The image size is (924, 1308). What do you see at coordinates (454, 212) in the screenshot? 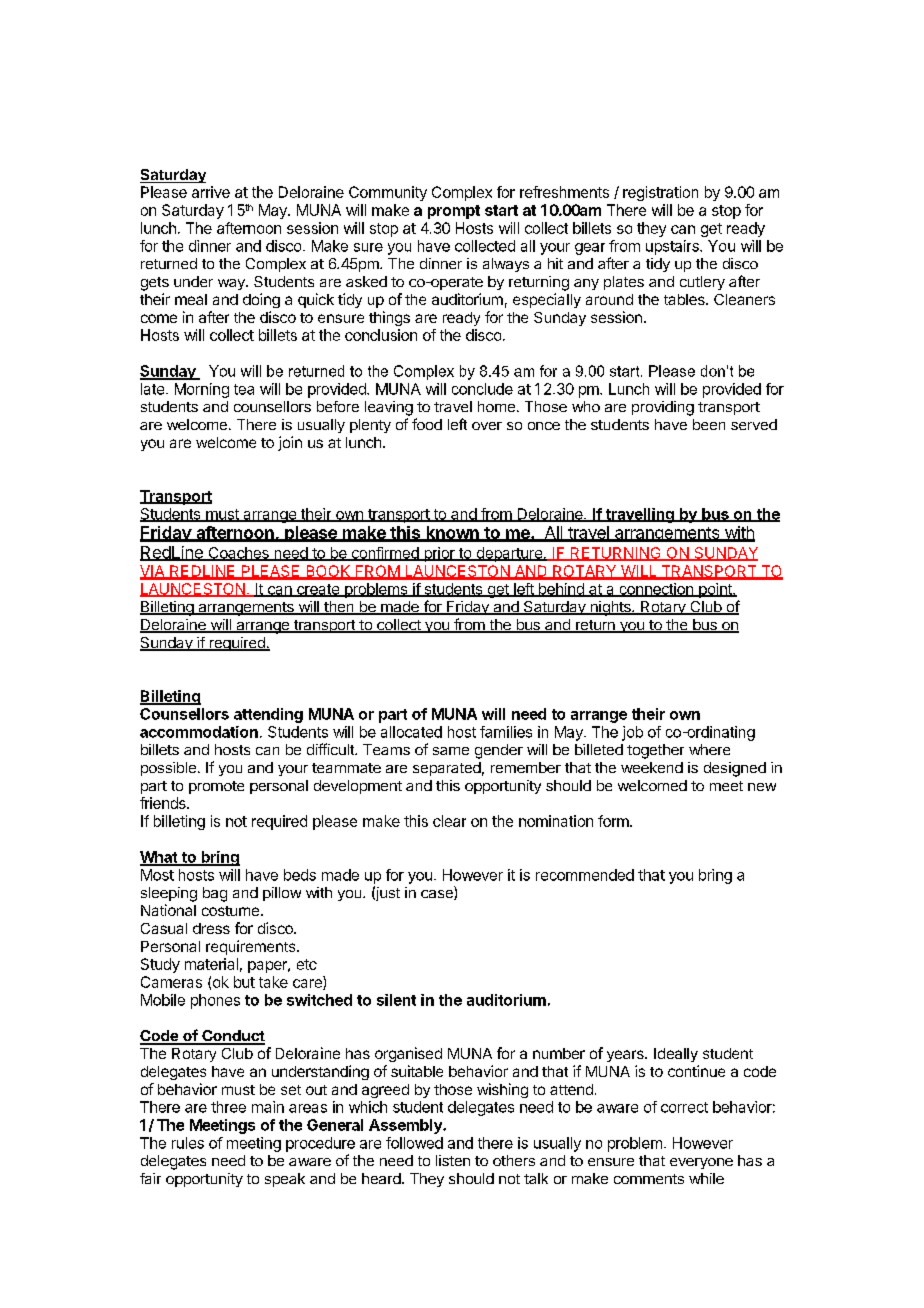
I see `prompt` at bounding box center [454, 212].
